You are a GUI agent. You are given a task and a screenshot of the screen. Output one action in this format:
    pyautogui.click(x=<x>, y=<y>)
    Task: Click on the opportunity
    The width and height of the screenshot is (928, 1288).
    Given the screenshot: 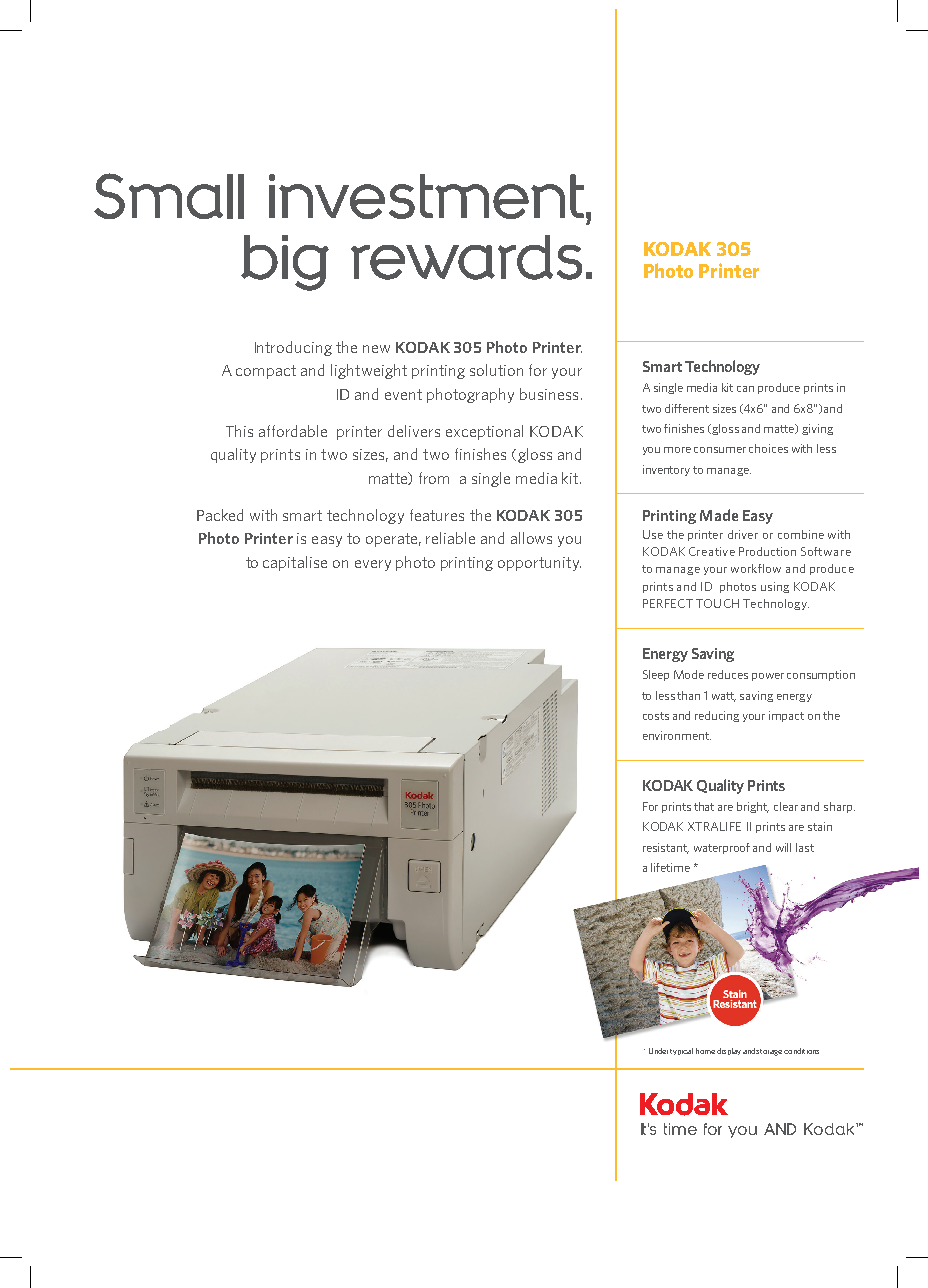 What is the action you would take?
    pyautogui.click(x=539, y=564)
